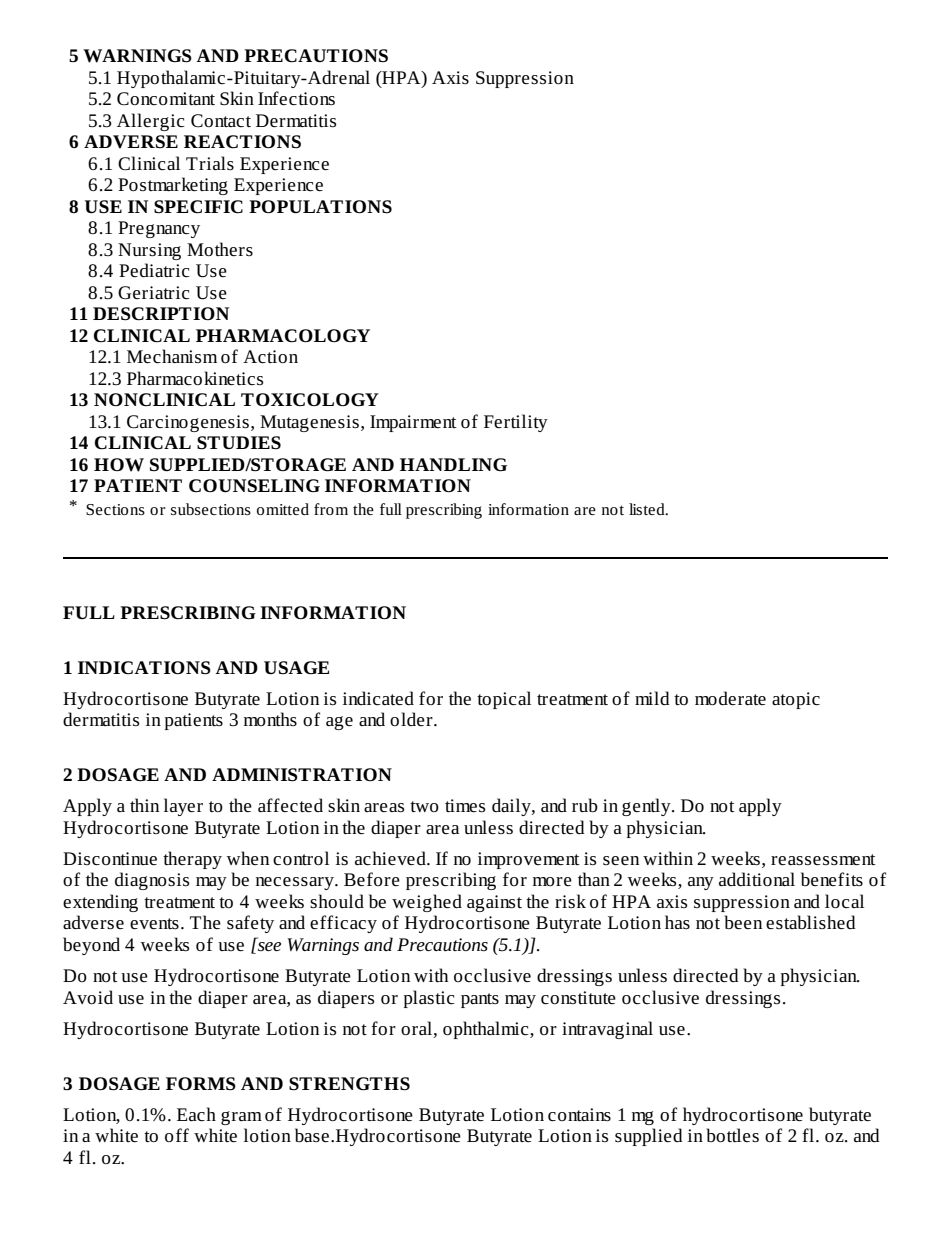 Image resolution: width=952 pixels, height=1233 pixels. I want to click on gently, so click(647, 807).
